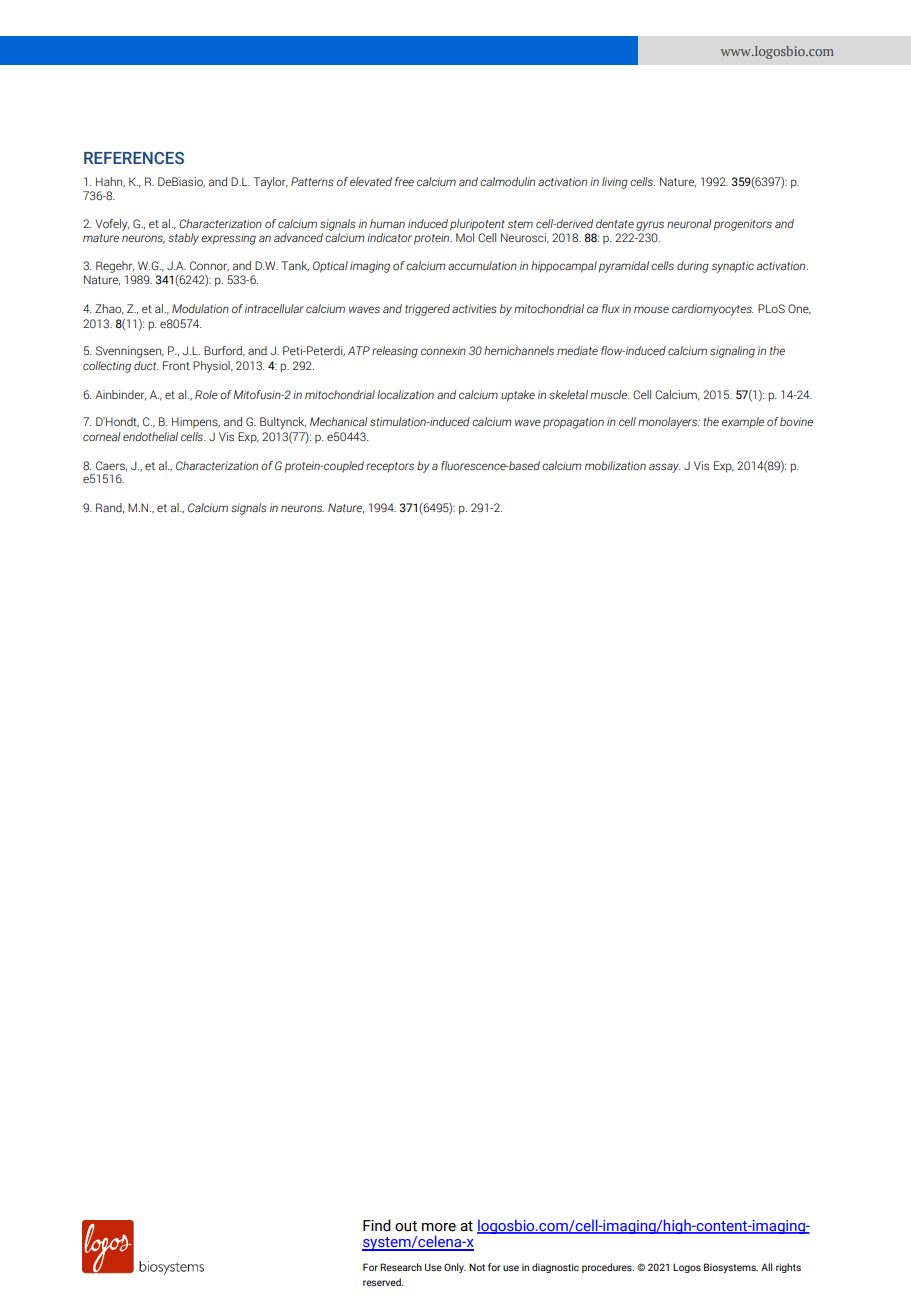 This document has height=1316, width=911. Describe the element at coordinates (150, 436) in the document. I see `endothelial` at that location.
